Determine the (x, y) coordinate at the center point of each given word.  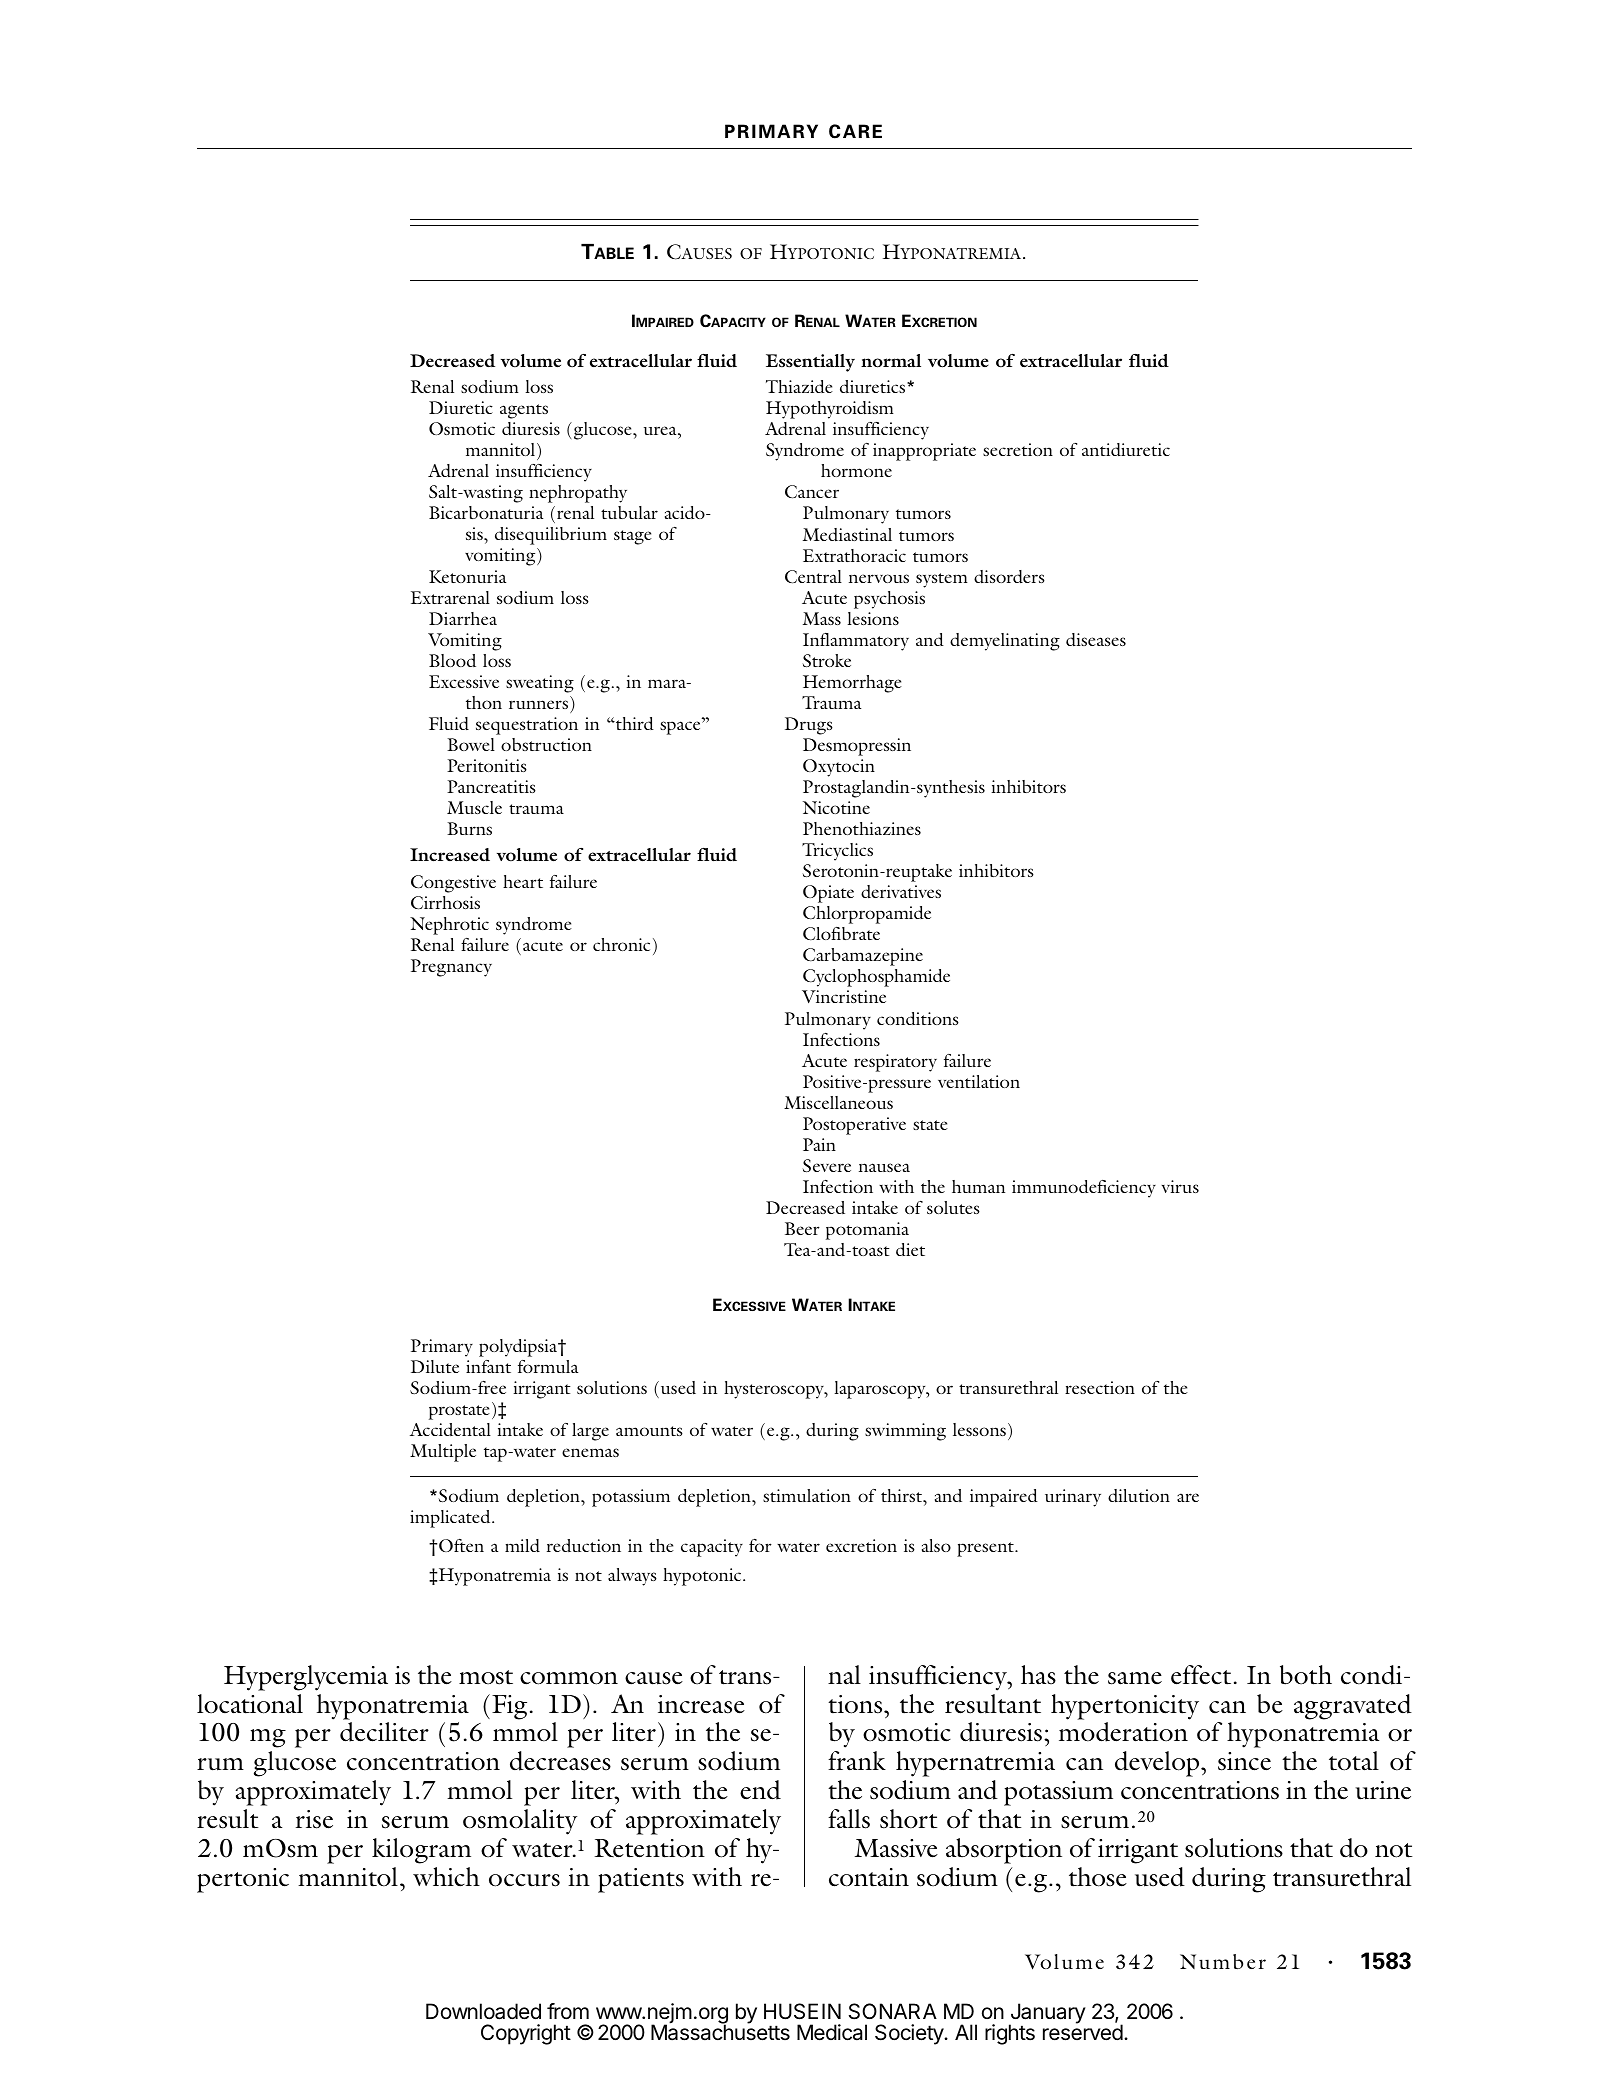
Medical (832, 2032)
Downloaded (483, 2011)
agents (524, 411)
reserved (1083, 2032)
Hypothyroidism (830, 410)
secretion (1018, 449)
